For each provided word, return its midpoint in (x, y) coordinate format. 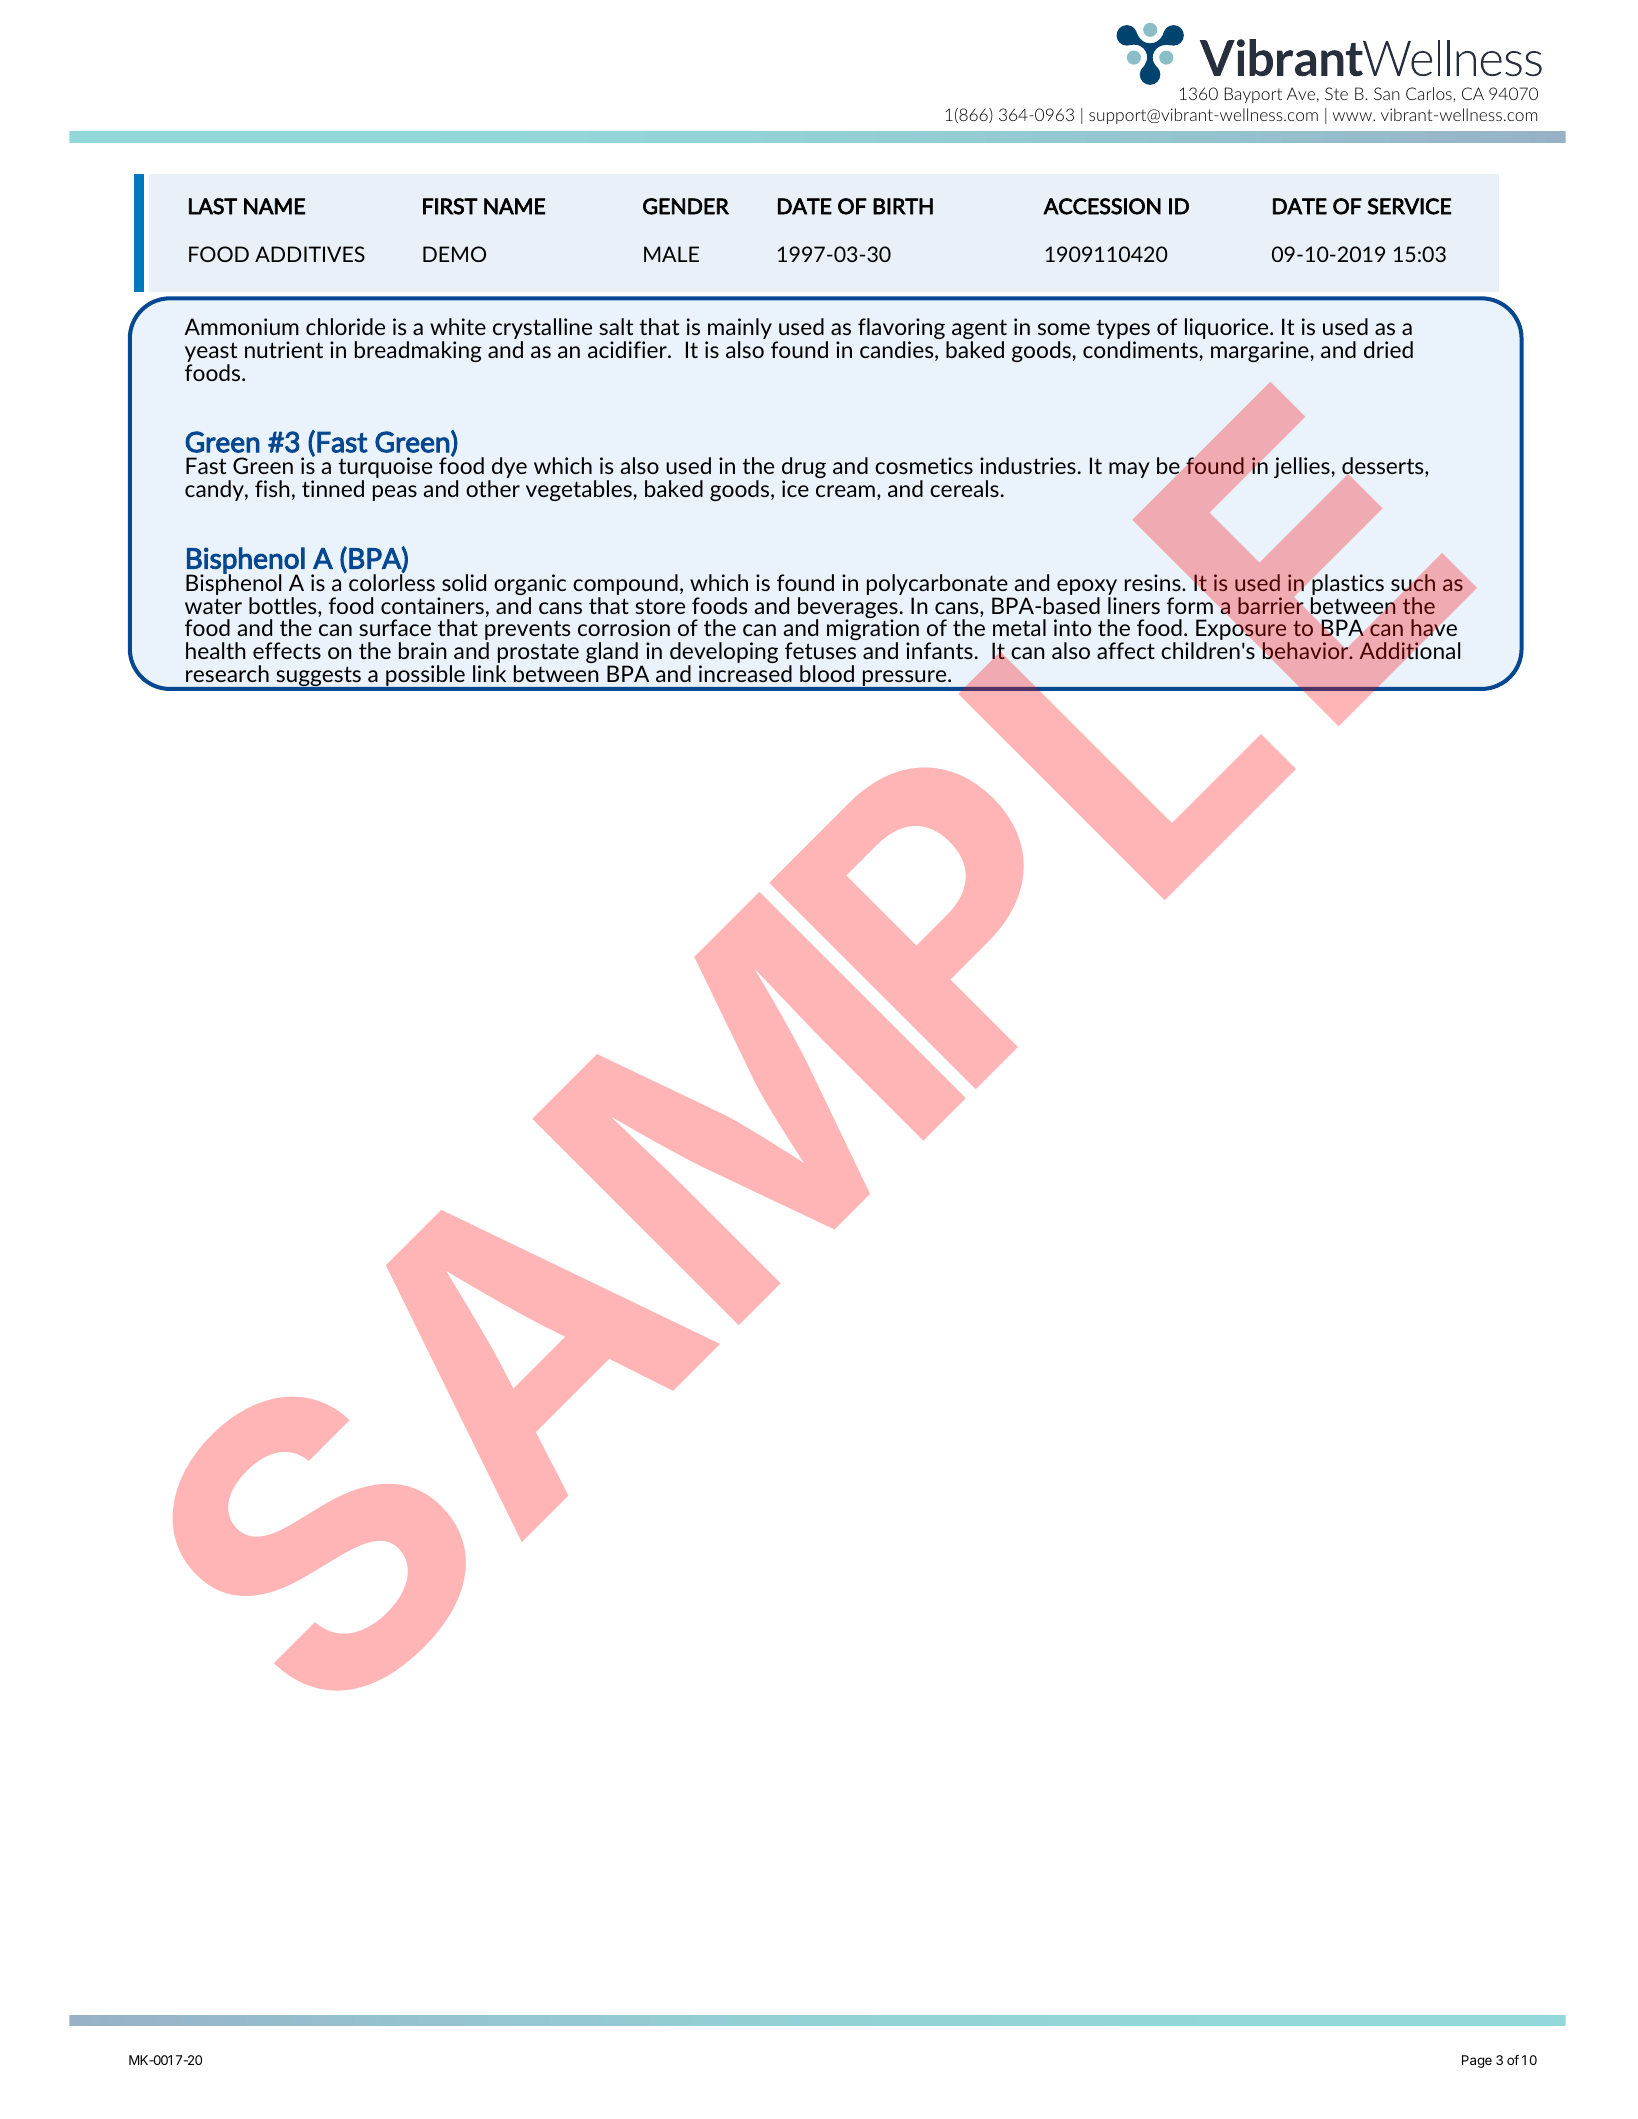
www (1353, 116)
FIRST (450, 206)
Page (1477, 2061)
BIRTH (903, 206)
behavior (1307, 650)
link (489, 673)
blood (827, 673)
